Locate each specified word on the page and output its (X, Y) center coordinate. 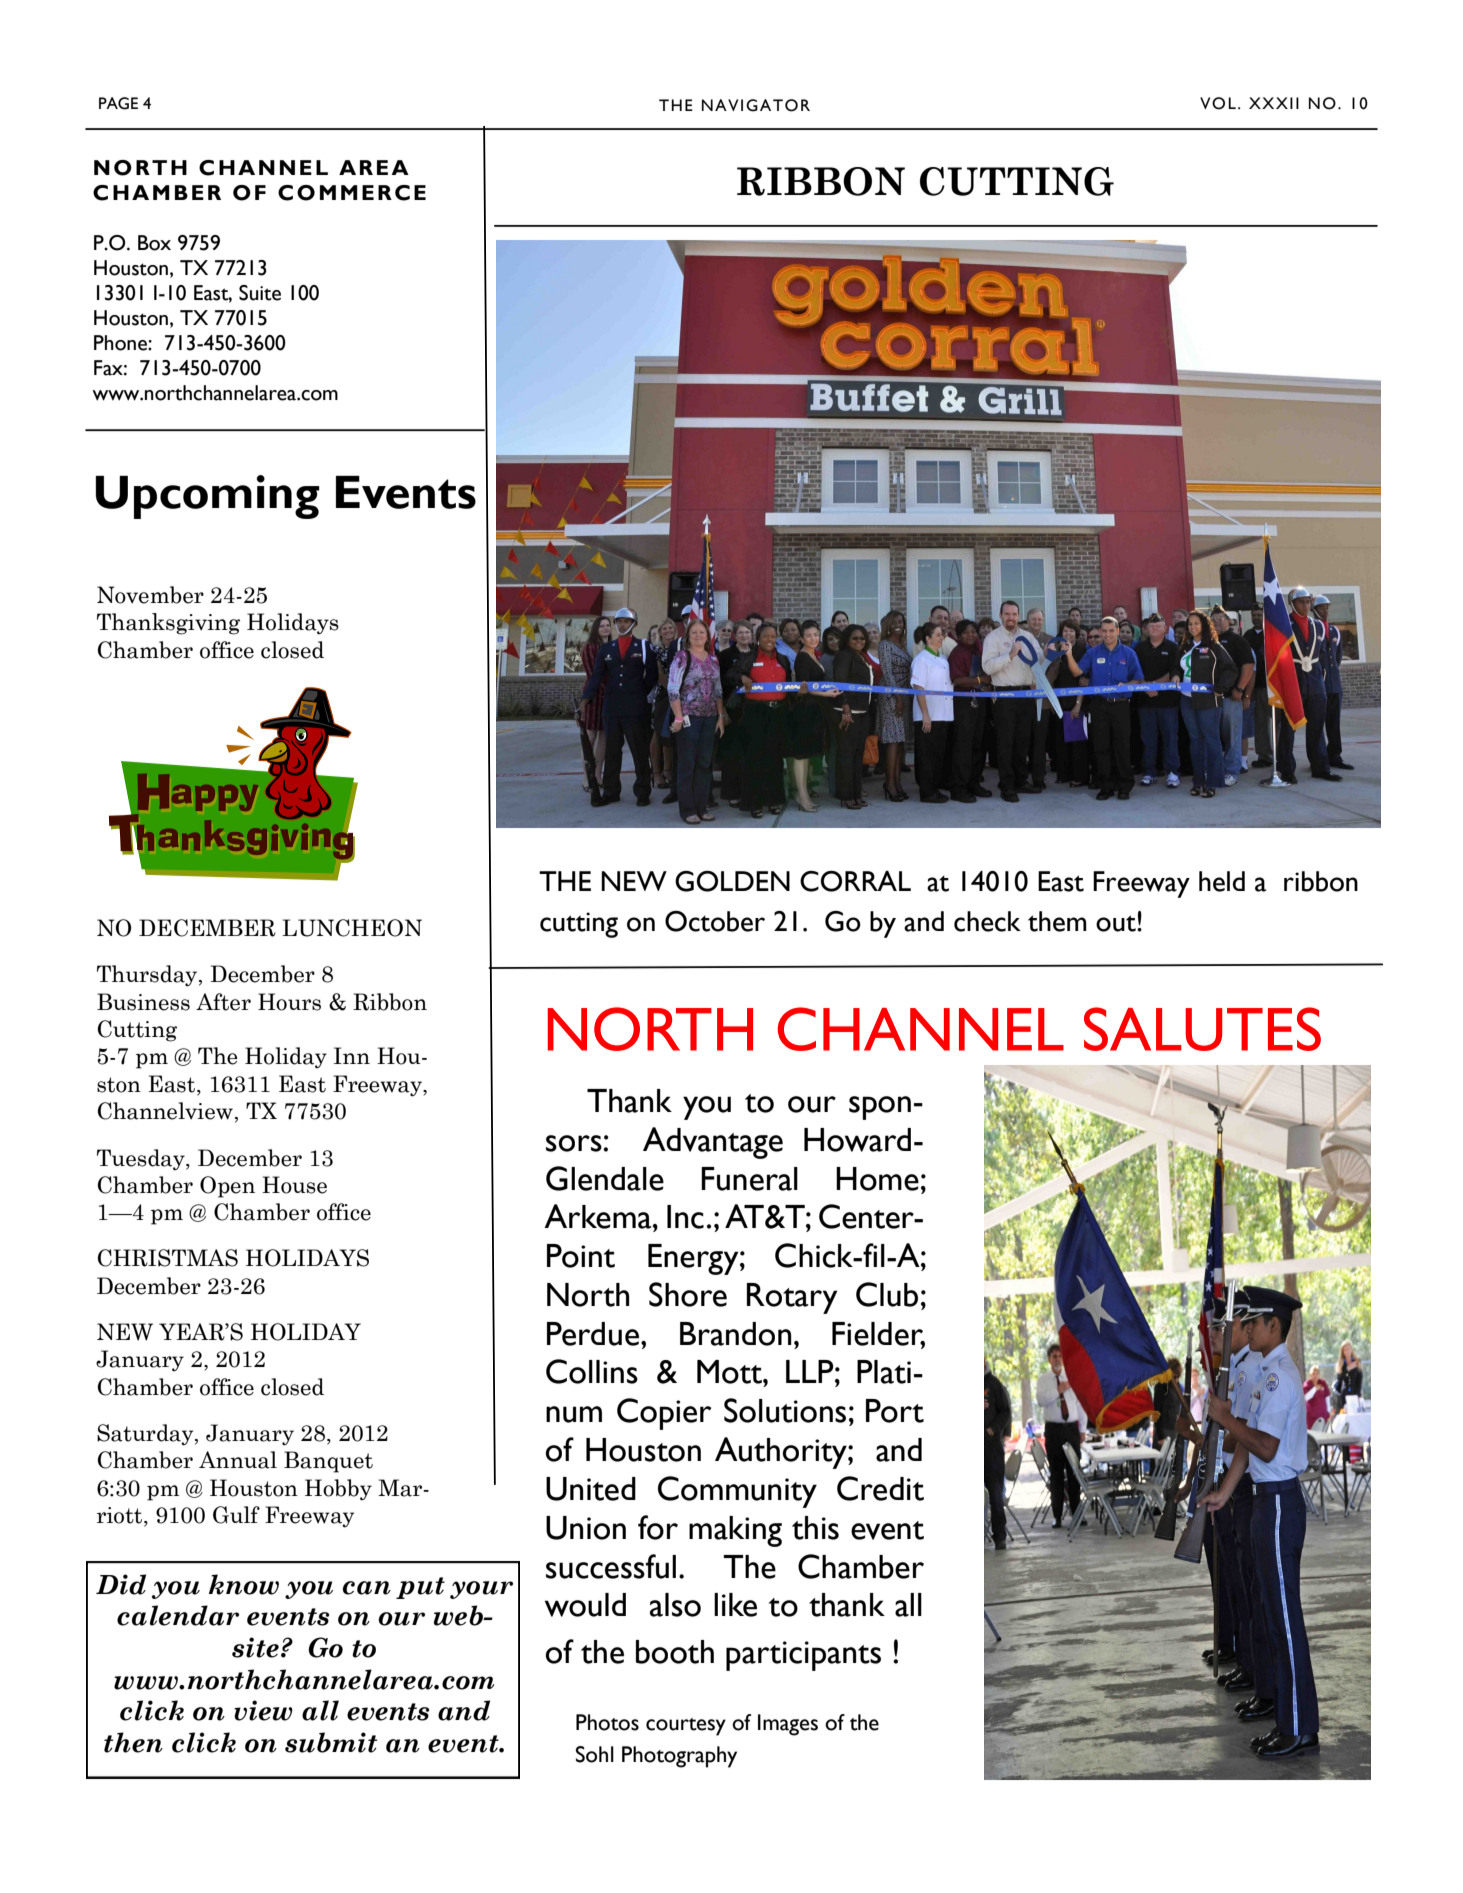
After (223, 1002)
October (715, 921)
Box (154, 243)
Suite (260, 293)
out (1117, 923)
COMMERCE (352, 193)
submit (331, 1742)
